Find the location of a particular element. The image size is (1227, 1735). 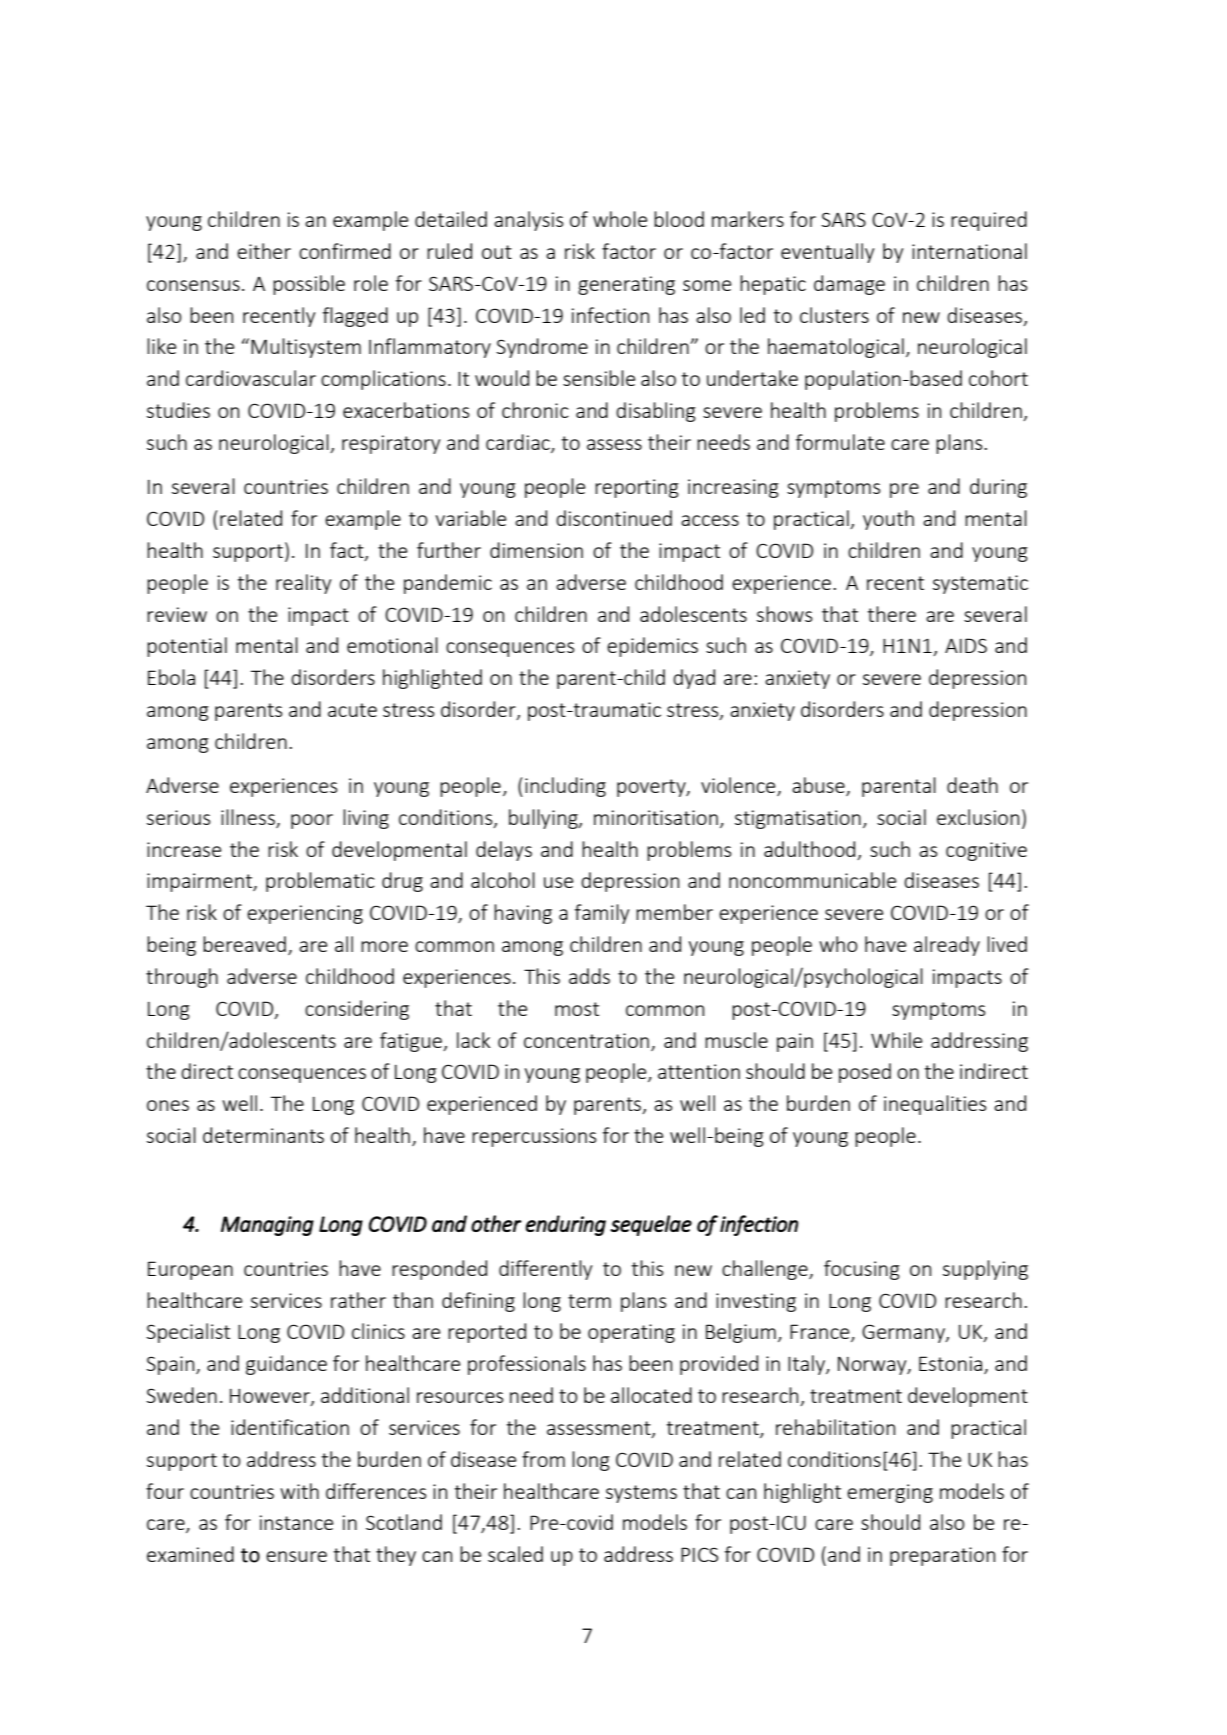

emerging is located at coordinates (890, 1493).
